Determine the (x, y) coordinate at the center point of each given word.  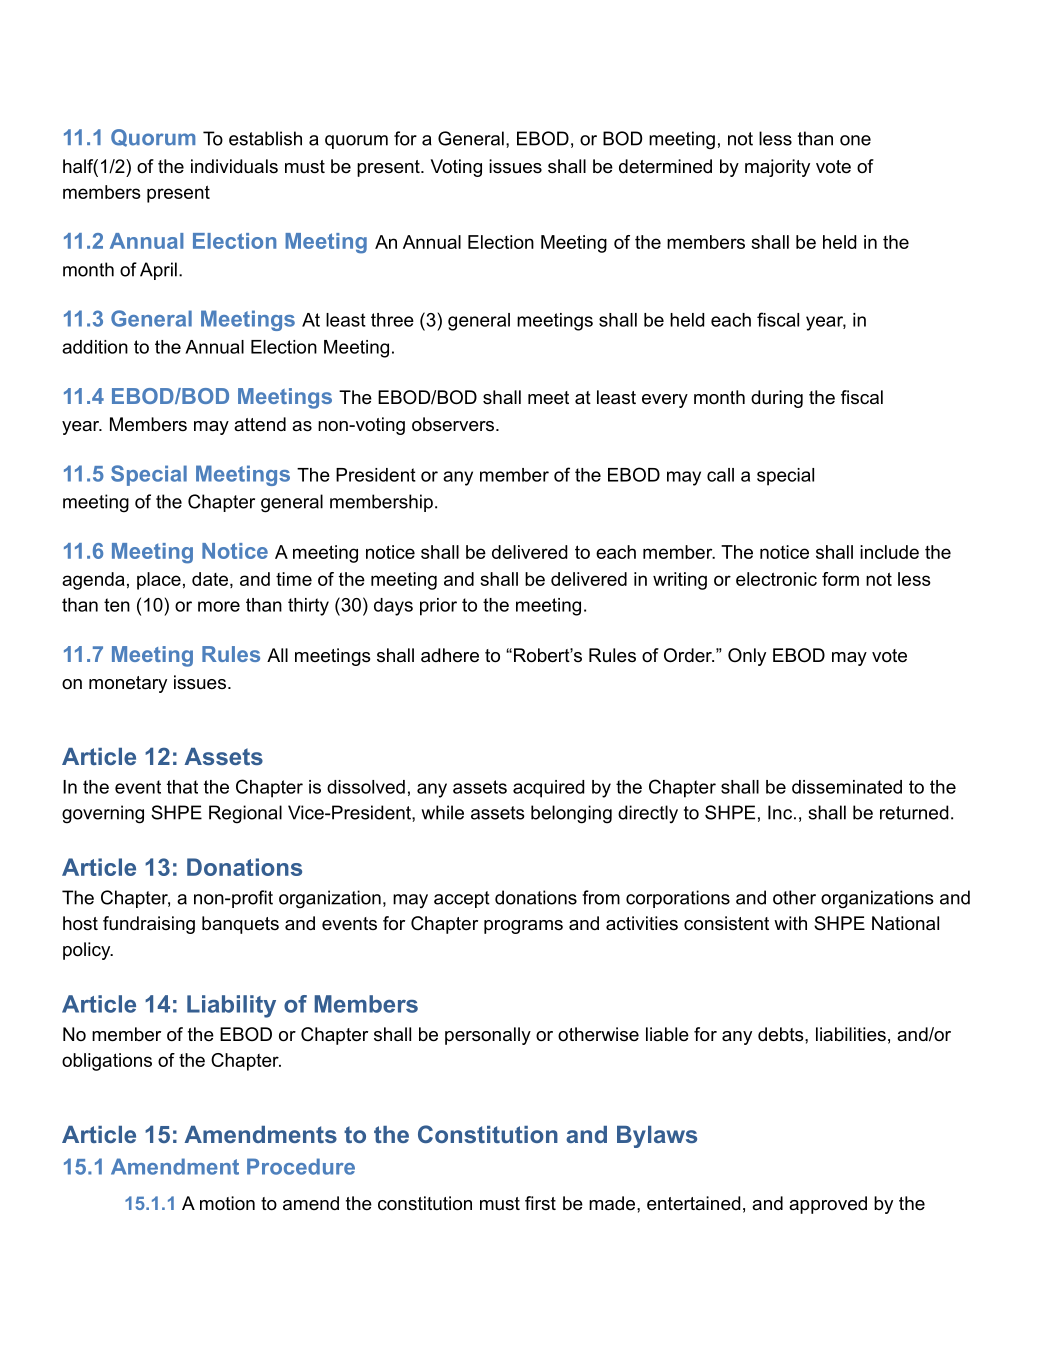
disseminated (847, 787)
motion (227, 1203)
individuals (234, 166)
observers (454, 424)
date (210, 579)
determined (665, 166)
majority (777, 168)
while (442, 812)
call (720, 475)
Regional (245, 814)
